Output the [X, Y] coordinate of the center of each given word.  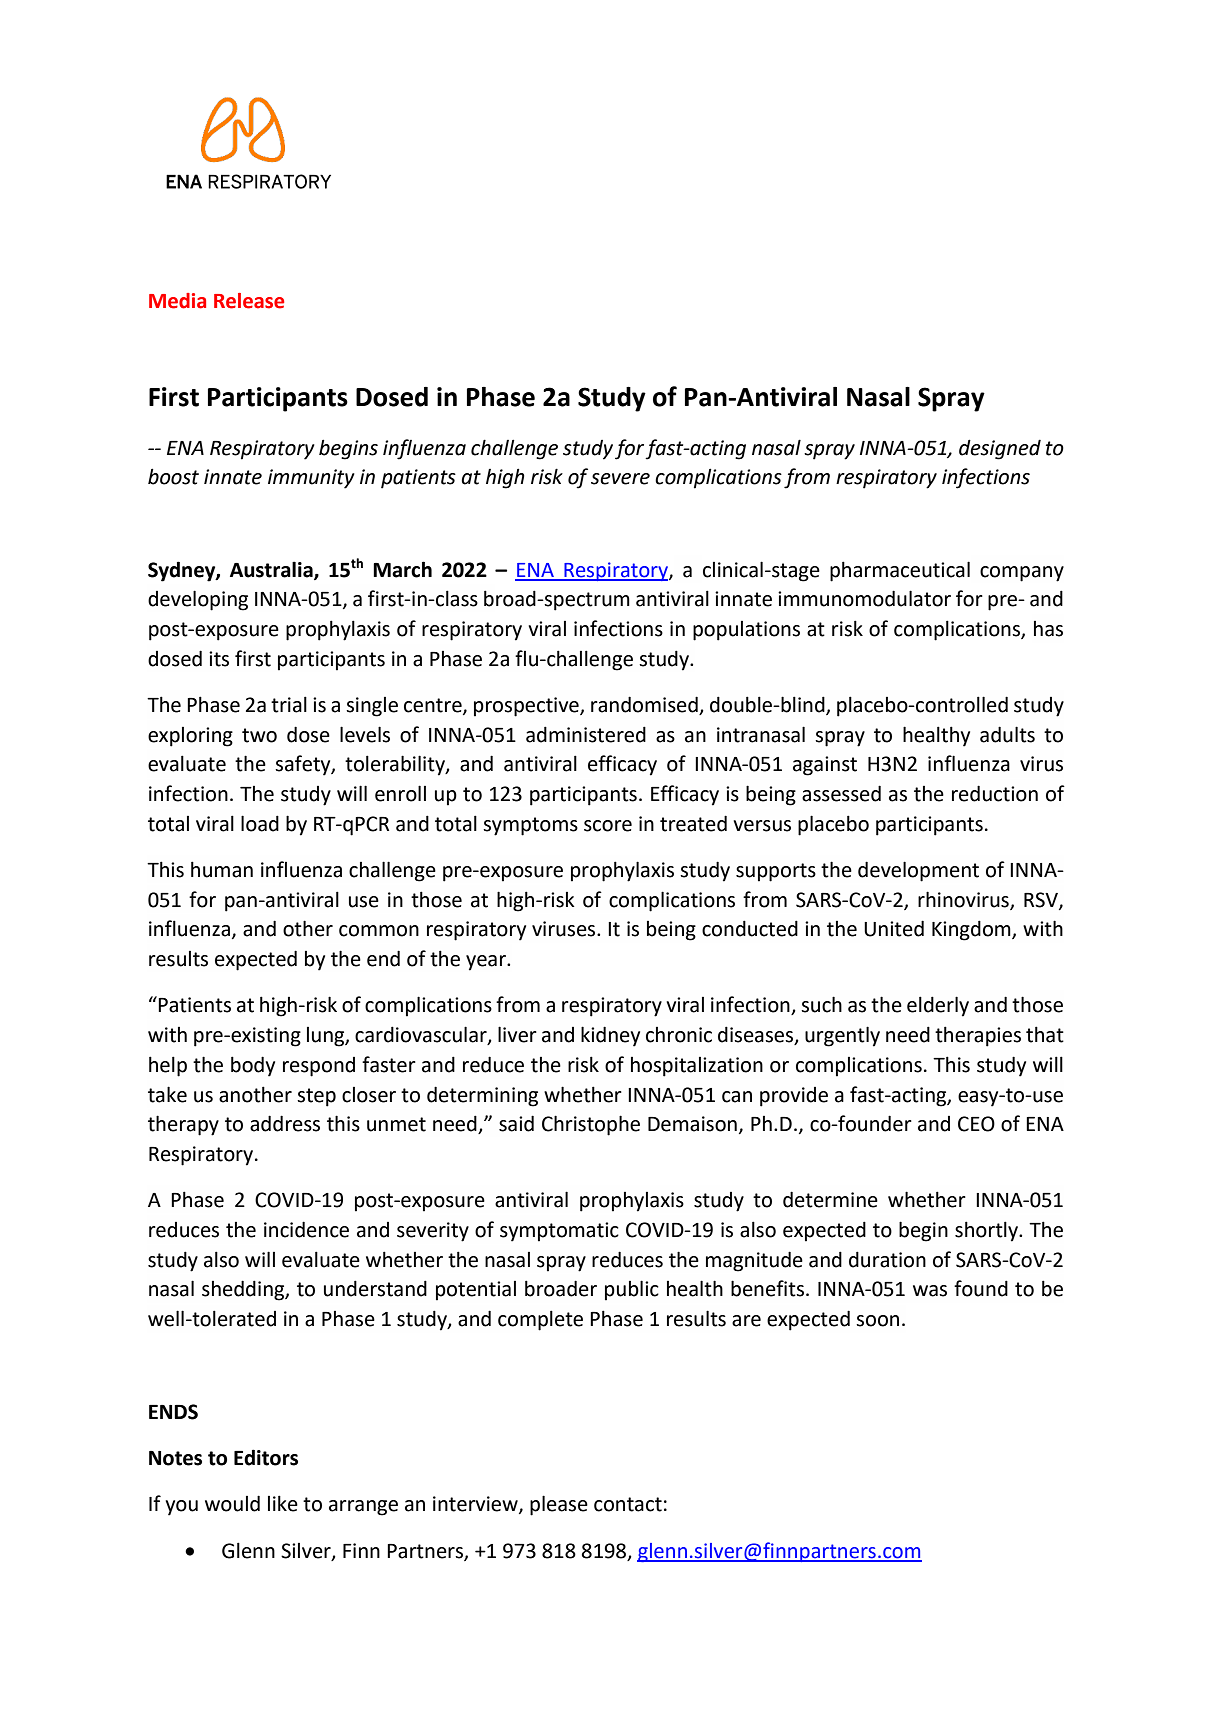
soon [877, 1321]
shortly [987, 1231]
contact [628, 1504]
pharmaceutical [900, 571]
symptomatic [559, 1232]
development [918, 871]
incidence [306, 1229]
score [608, 826]
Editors [266, 1457]
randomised [644, 704]
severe [620, 479]
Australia [272, 570]
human [222, 869]
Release [249, 301]
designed [1000, 449]
